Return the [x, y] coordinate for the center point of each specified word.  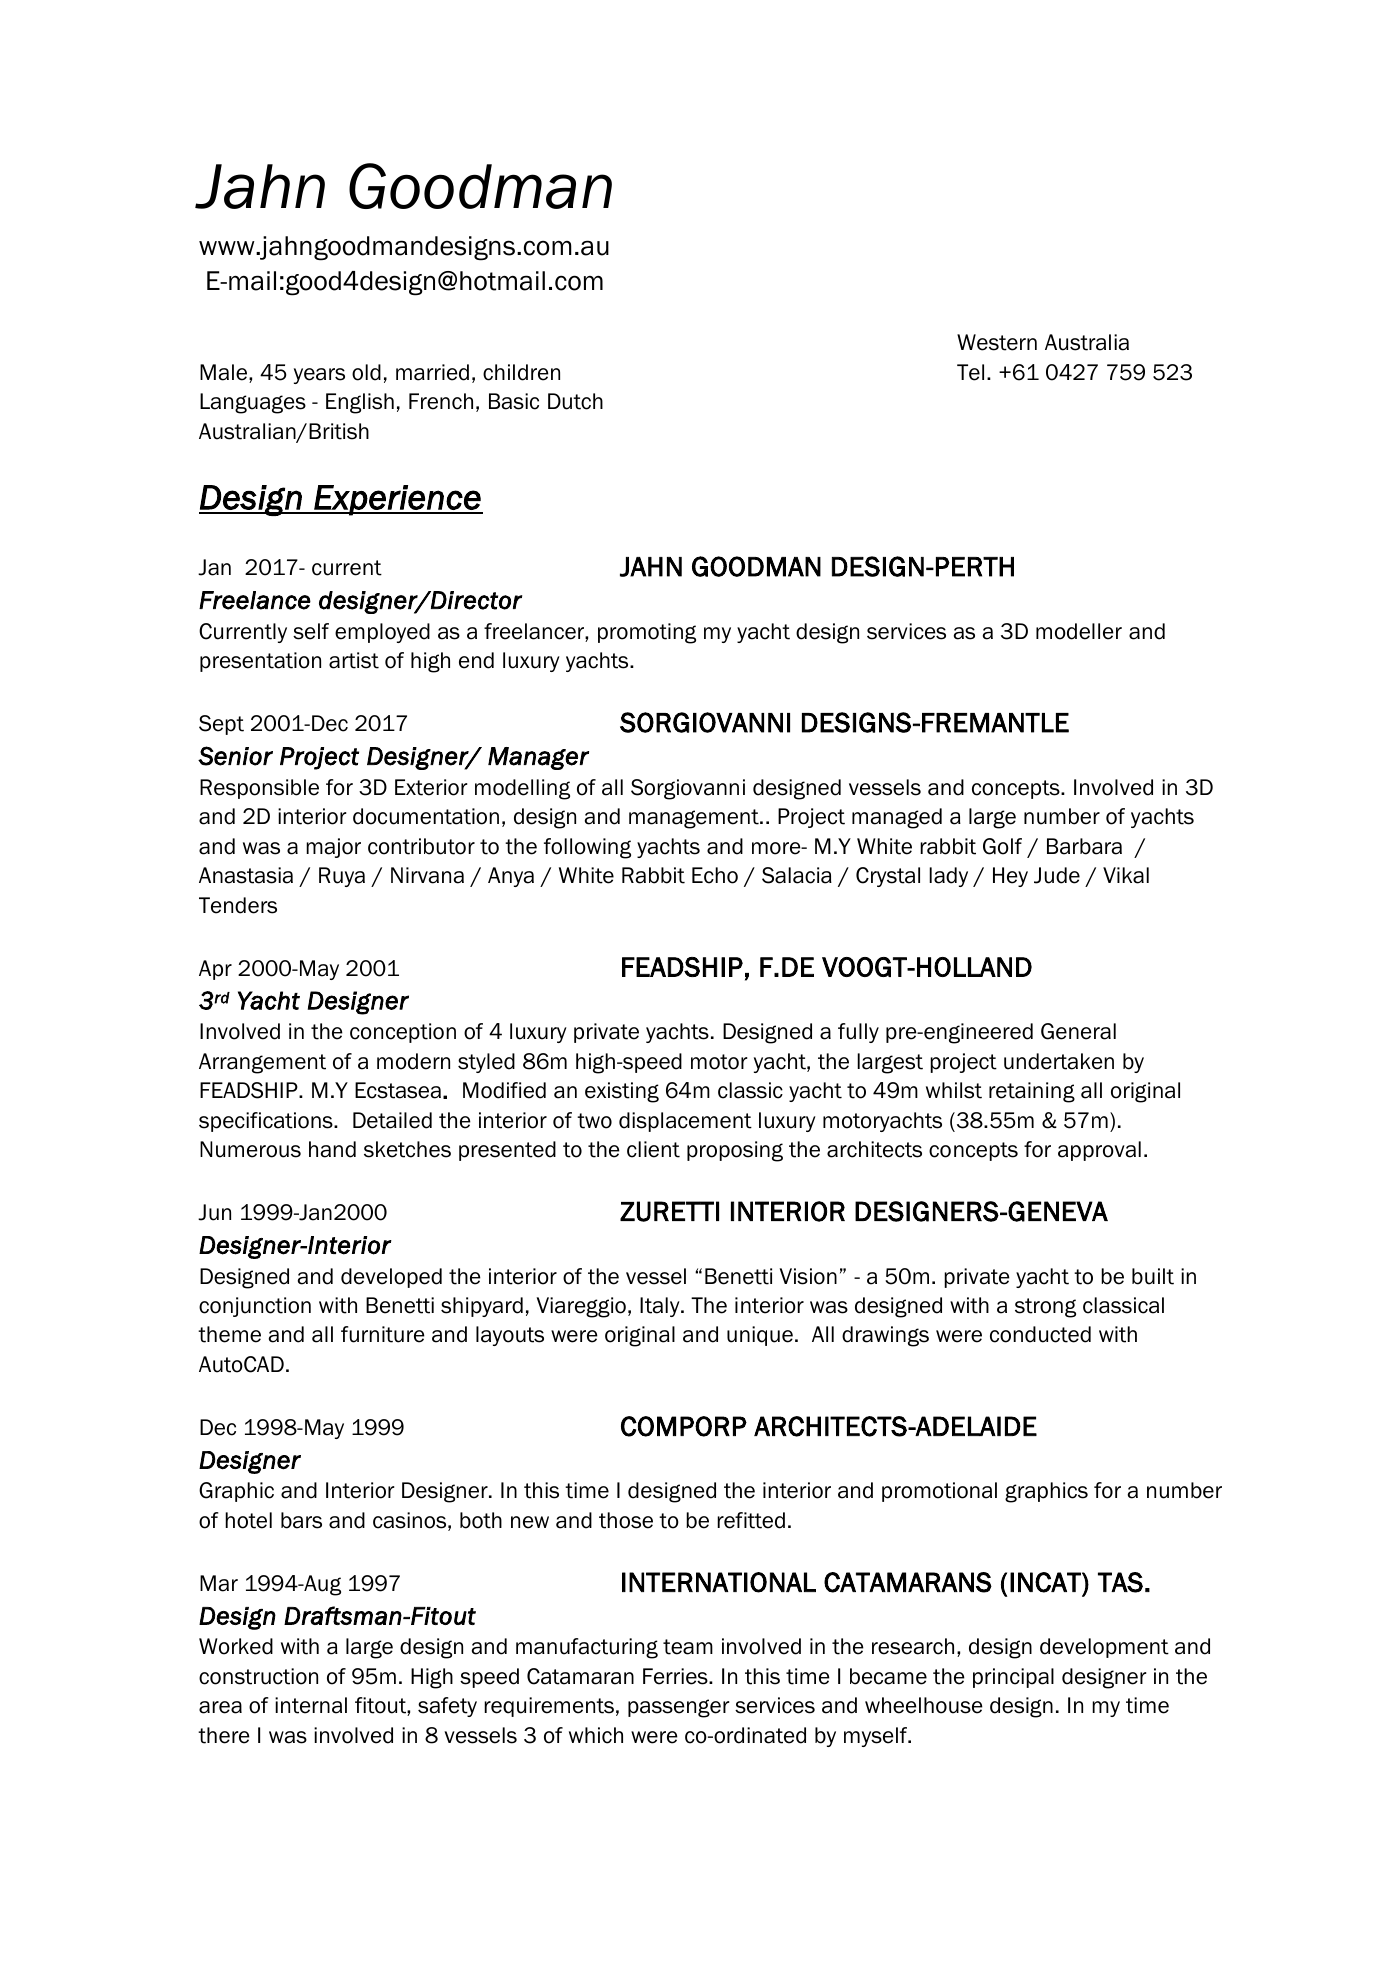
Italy [661, 1307]
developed [391, 1278]
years [319, 376]
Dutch [575, 401]
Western [997, 342]
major [333, 848]
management [695, 819]
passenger [679, 1708]
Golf [1002, 846]
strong [1045, 1308]
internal [311, 1705]
